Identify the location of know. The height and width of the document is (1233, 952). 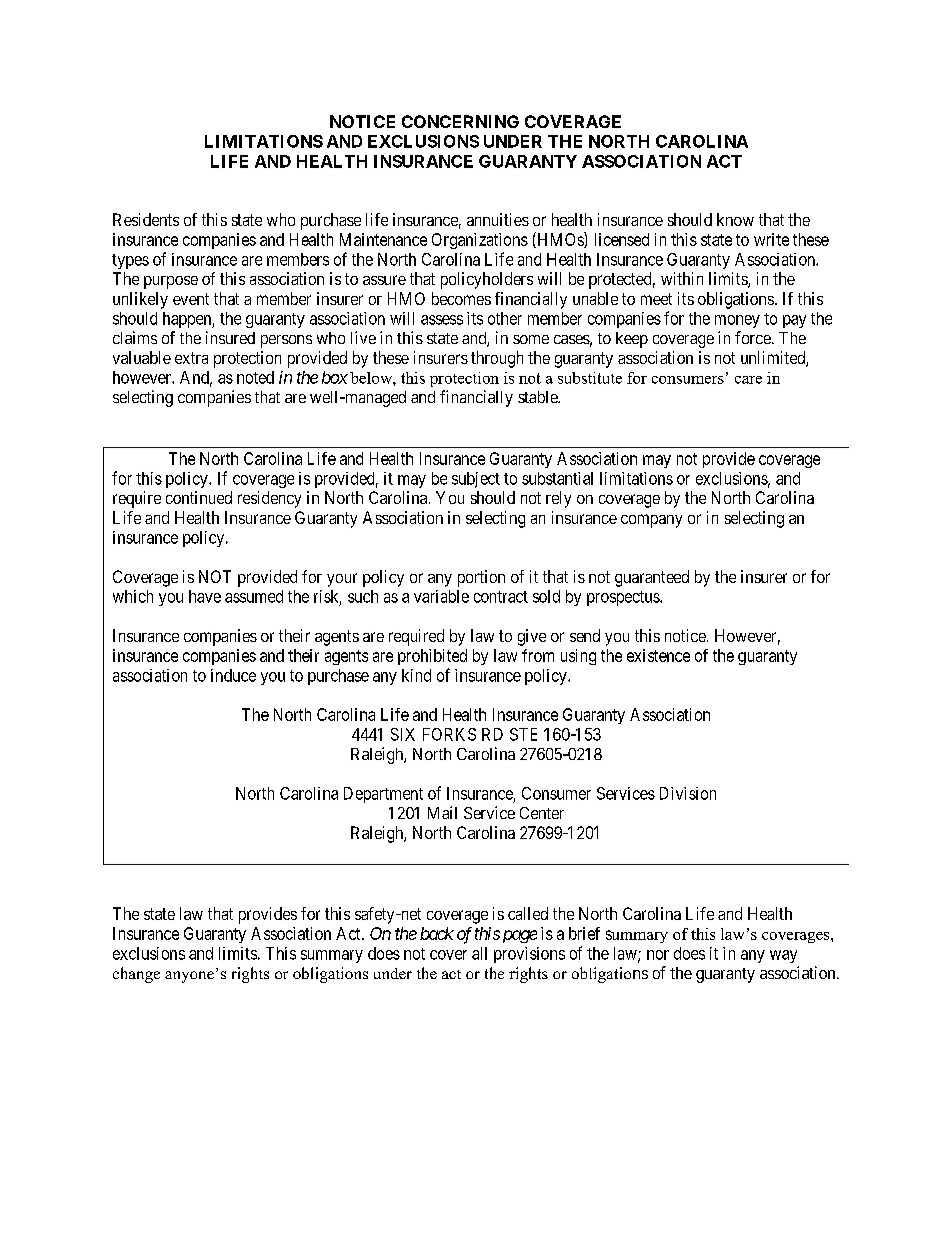
(735, 219).
